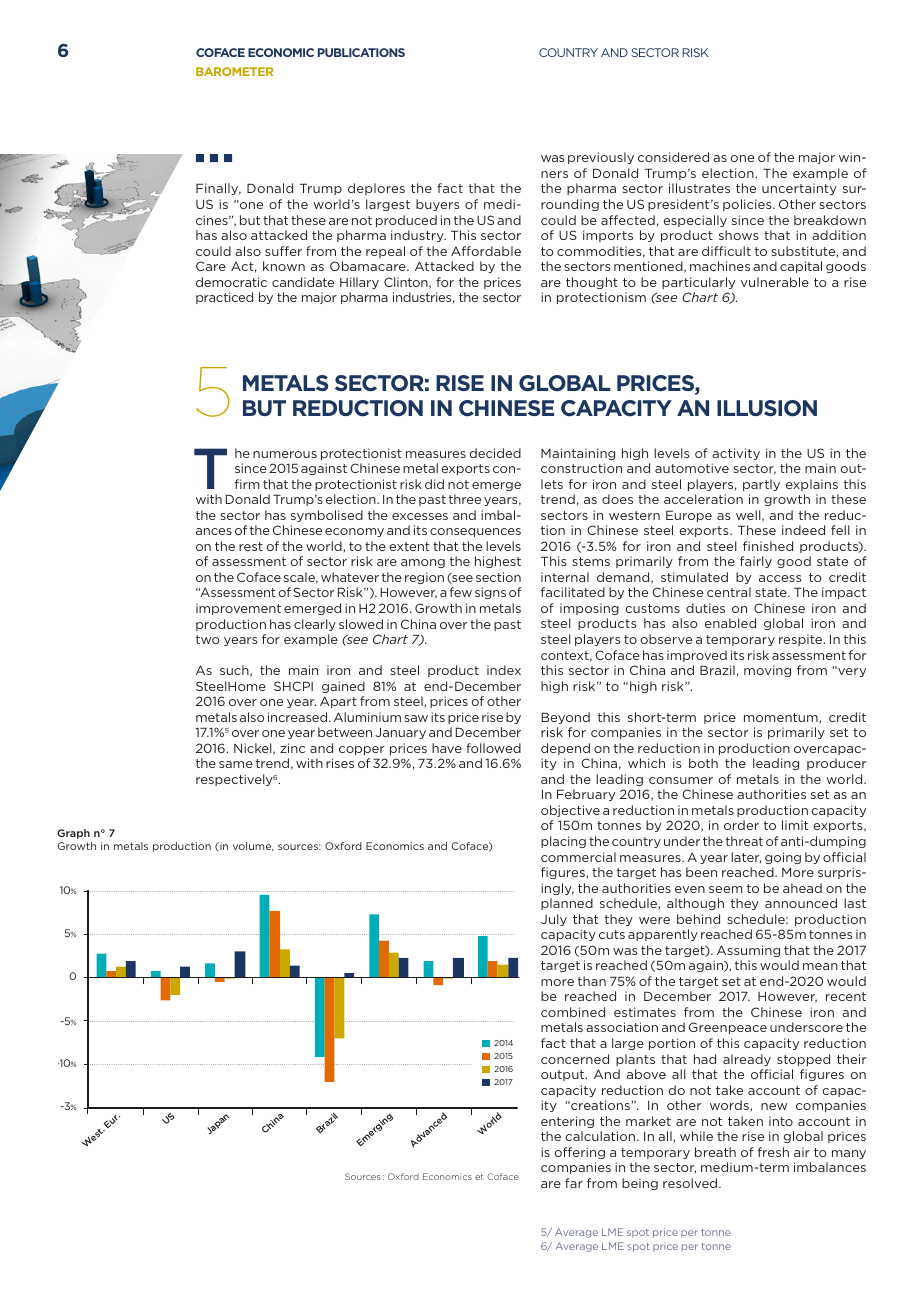  I want to click on order, so click(741, 825).
